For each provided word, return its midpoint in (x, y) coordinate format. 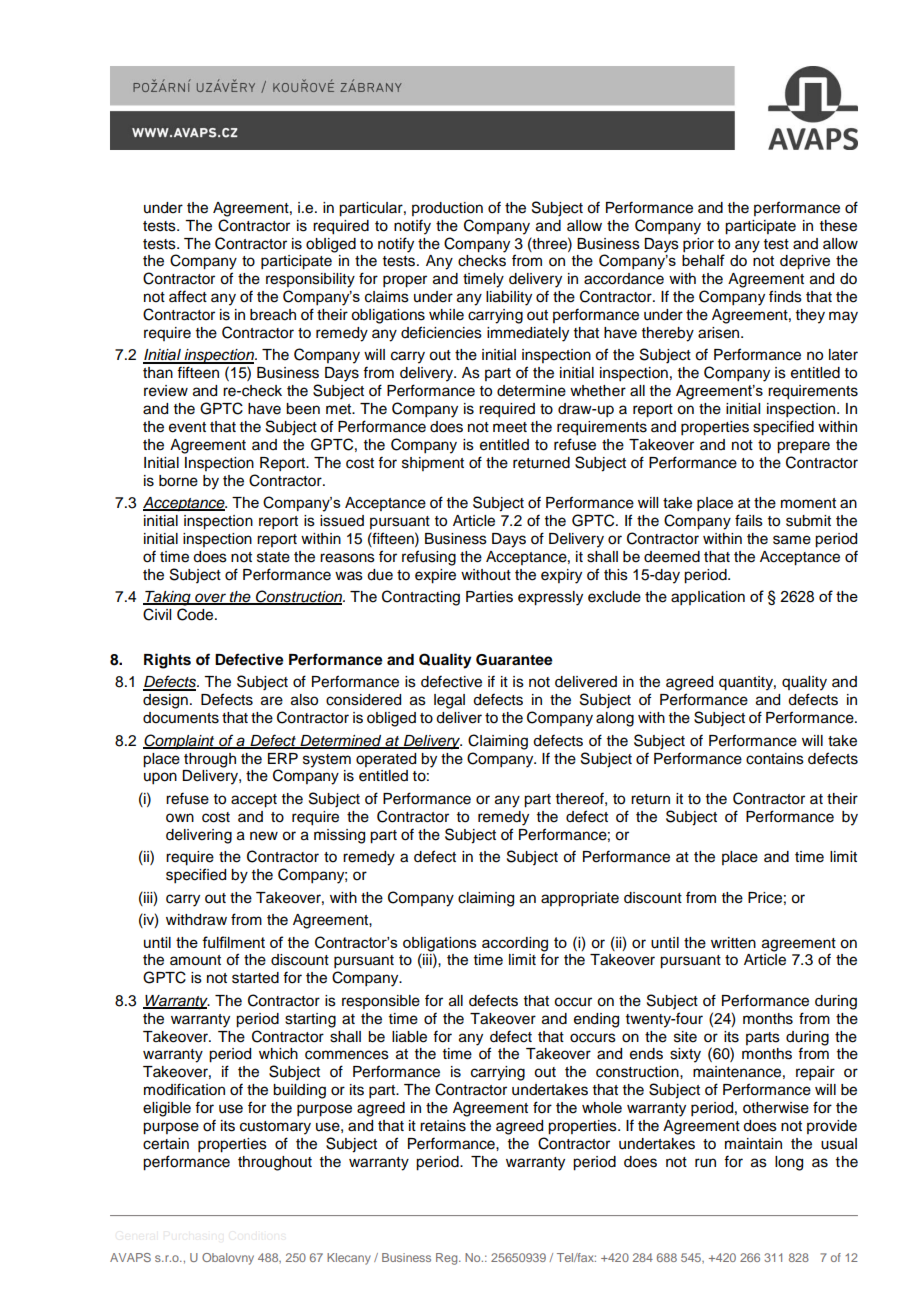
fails (749, 520)
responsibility (310, 280)
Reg (448, 1259)
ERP (283, 758)
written (733, 943)
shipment (433, 464)
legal (449, 701)
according (515, 944)
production (447, 209)
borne (178, 481)
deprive (805, 262)
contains (775, 759)
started (255, 978)
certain (166, 1144)
